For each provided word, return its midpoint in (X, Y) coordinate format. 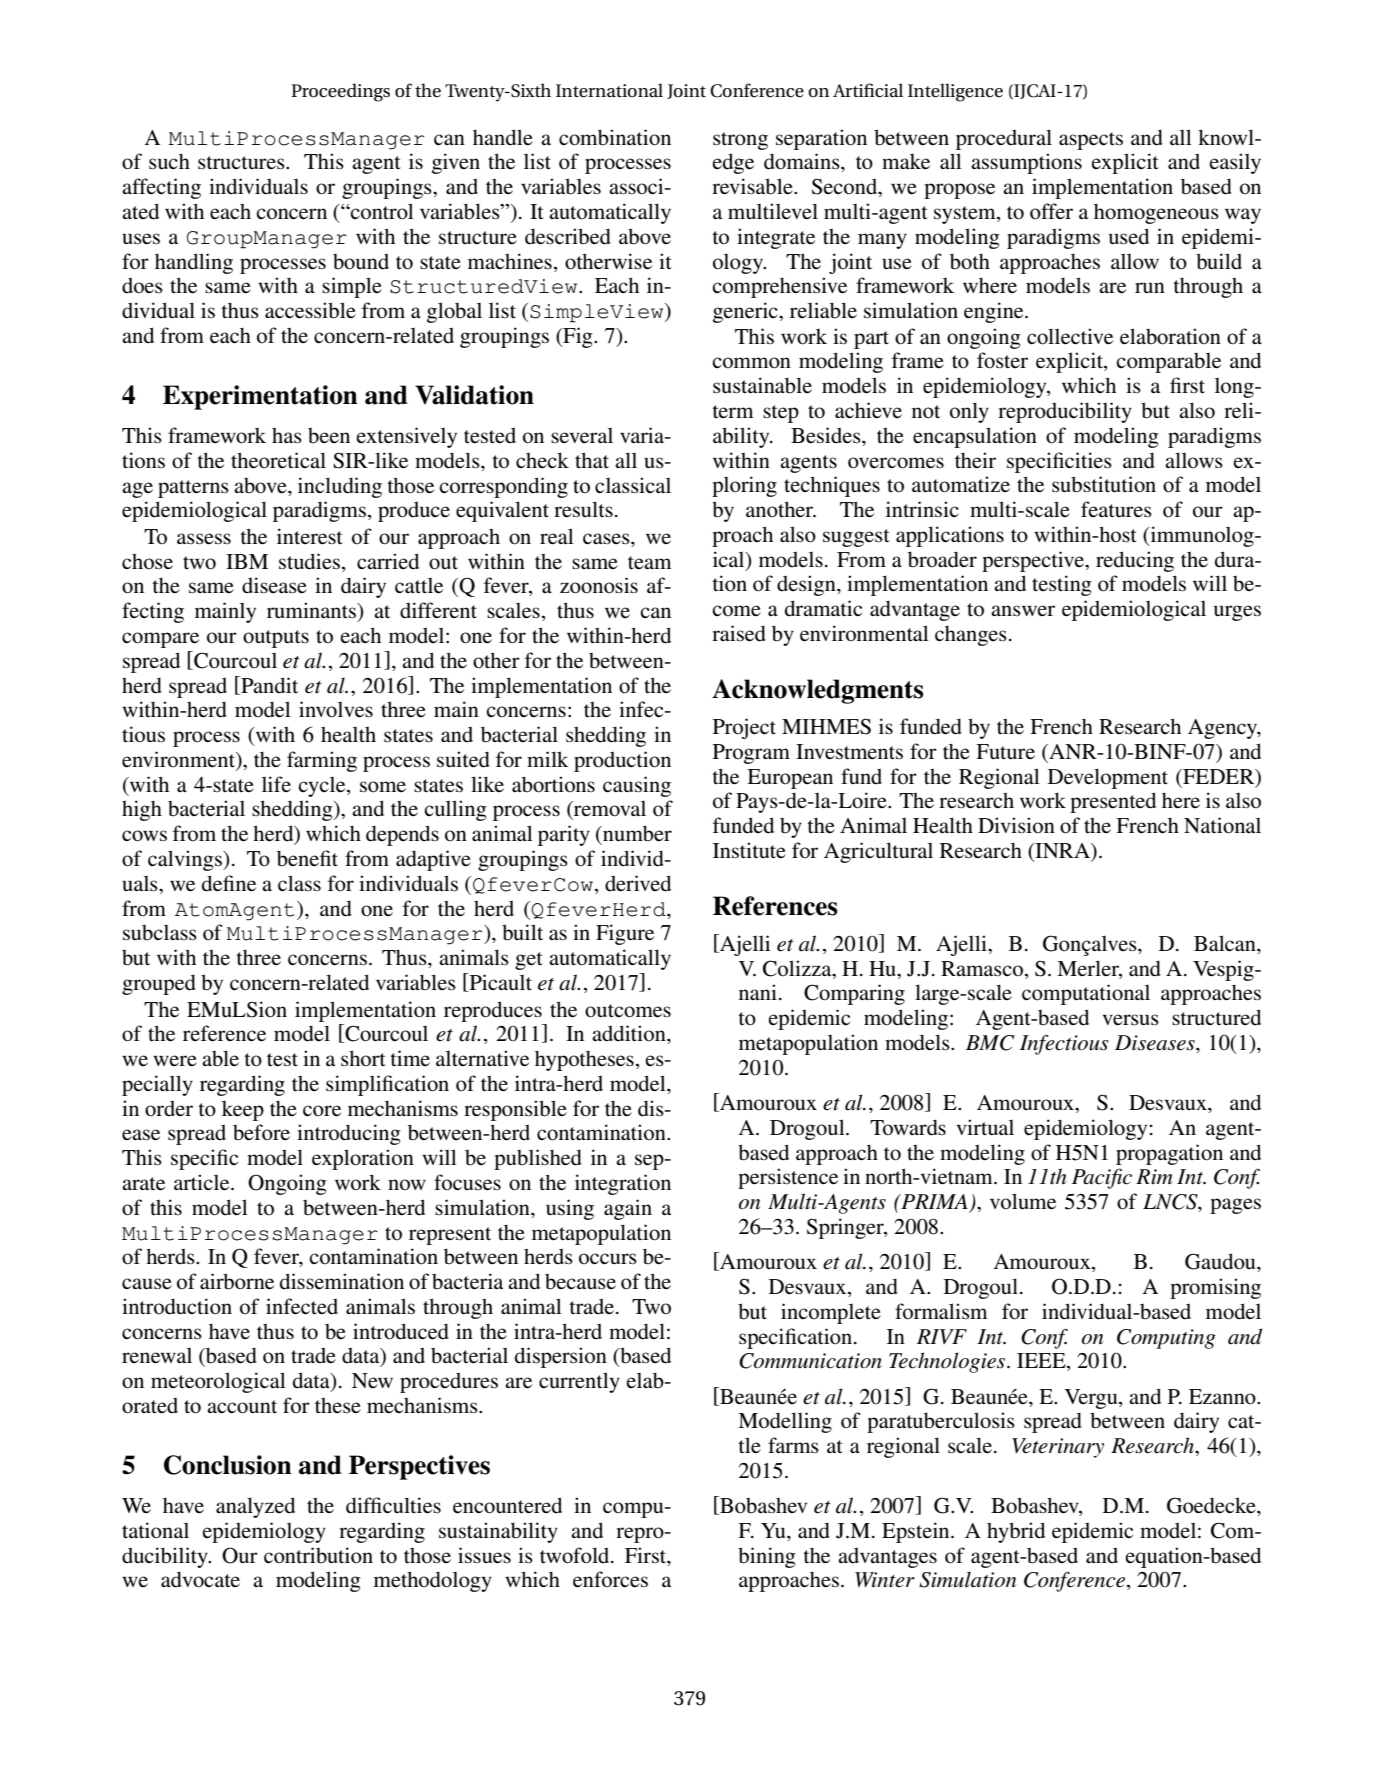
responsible (515, 1110)
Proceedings (340, 92)
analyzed (255, 1507)
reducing (1135, 561)
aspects (1091, 141)
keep (243, 1111)
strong (740, 141)
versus (1130, 1020)
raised (739, 633)
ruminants (312, 610)
